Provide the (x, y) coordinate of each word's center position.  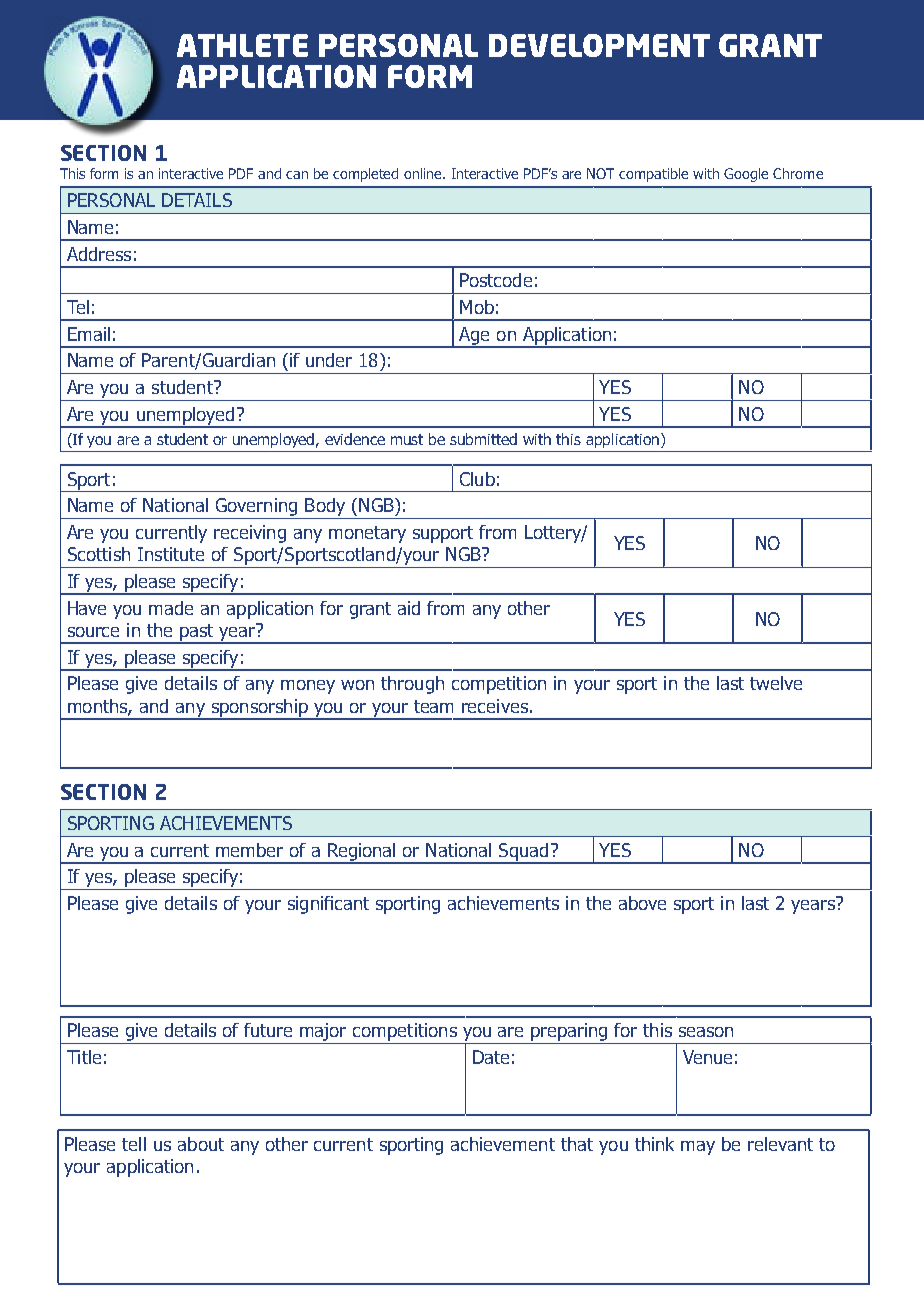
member (249, 850)
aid (409, 608)
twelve (776, 683)
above (642, 903)
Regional (362, 853)
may (698, 1148)
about (201, 1144)
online (424, 173)
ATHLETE (242, 45)
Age (475, 337)
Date (491, 1057)
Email (89, 334)
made (171, 608)
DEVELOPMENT (599, 45)
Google (746, 175)
